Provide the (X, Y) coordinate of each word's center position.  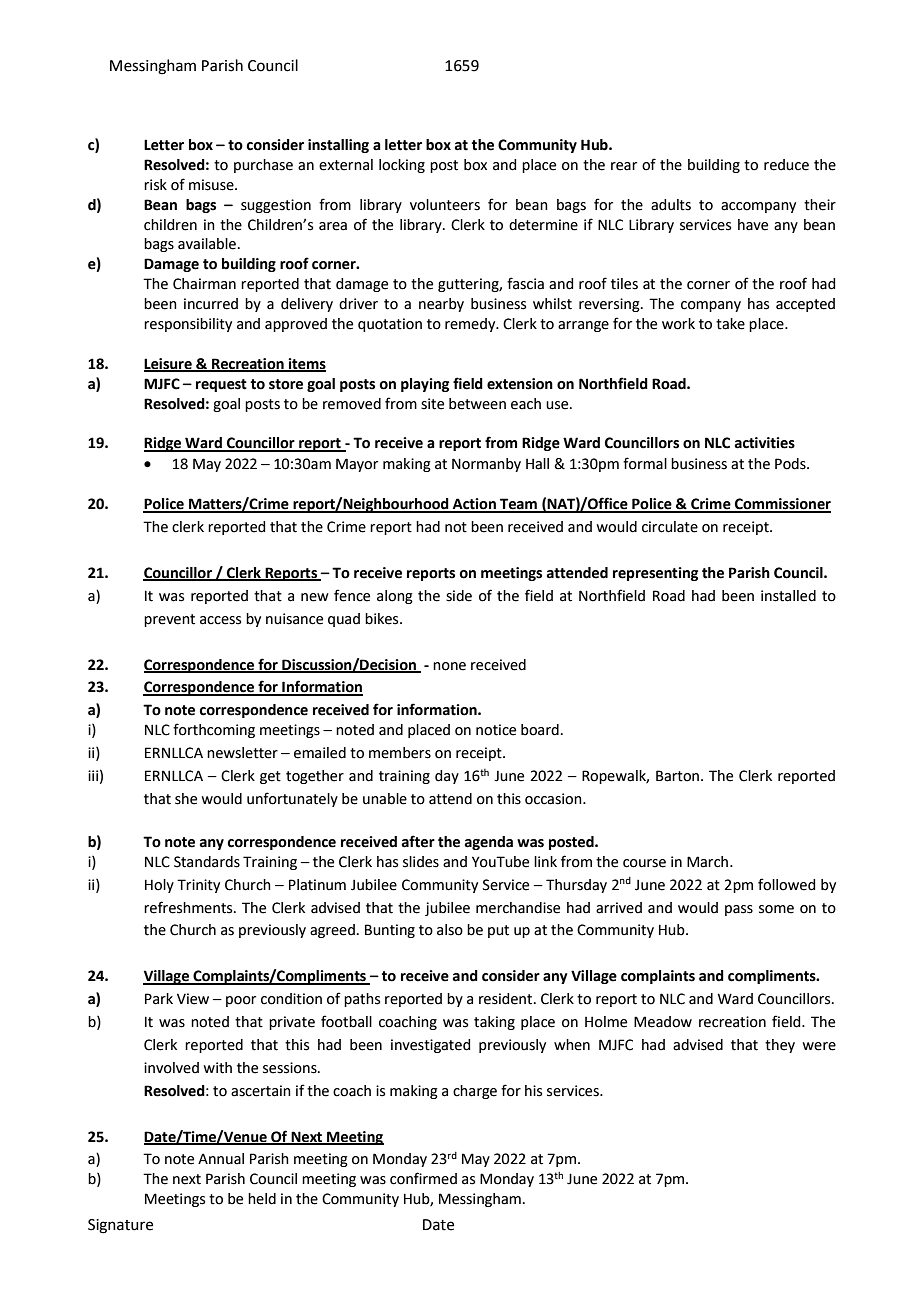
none (449, 666)
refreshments (189, 907)
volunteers (445, 205)
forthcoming (214, 730)
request (221, 385)
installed (788, 596)
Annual (221, 1159)
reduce (786, 165)
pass (739, 910)
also (450, 930)
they (780, 1046)
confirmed (423, 1178)
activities (765, 443)
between (477, 404)
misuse (212, 185)
